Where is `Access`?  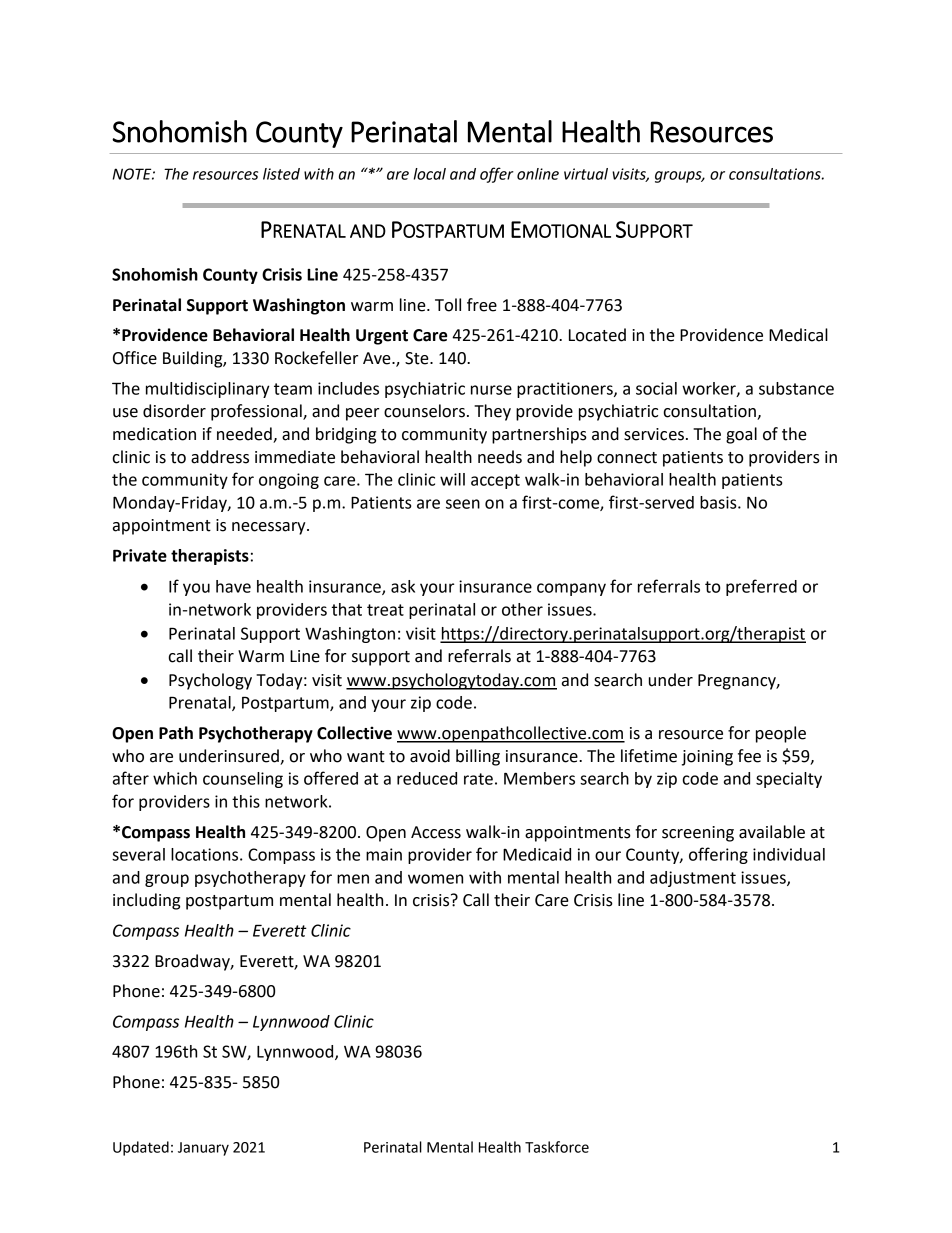 Access is located at coordinates (436, 832).
